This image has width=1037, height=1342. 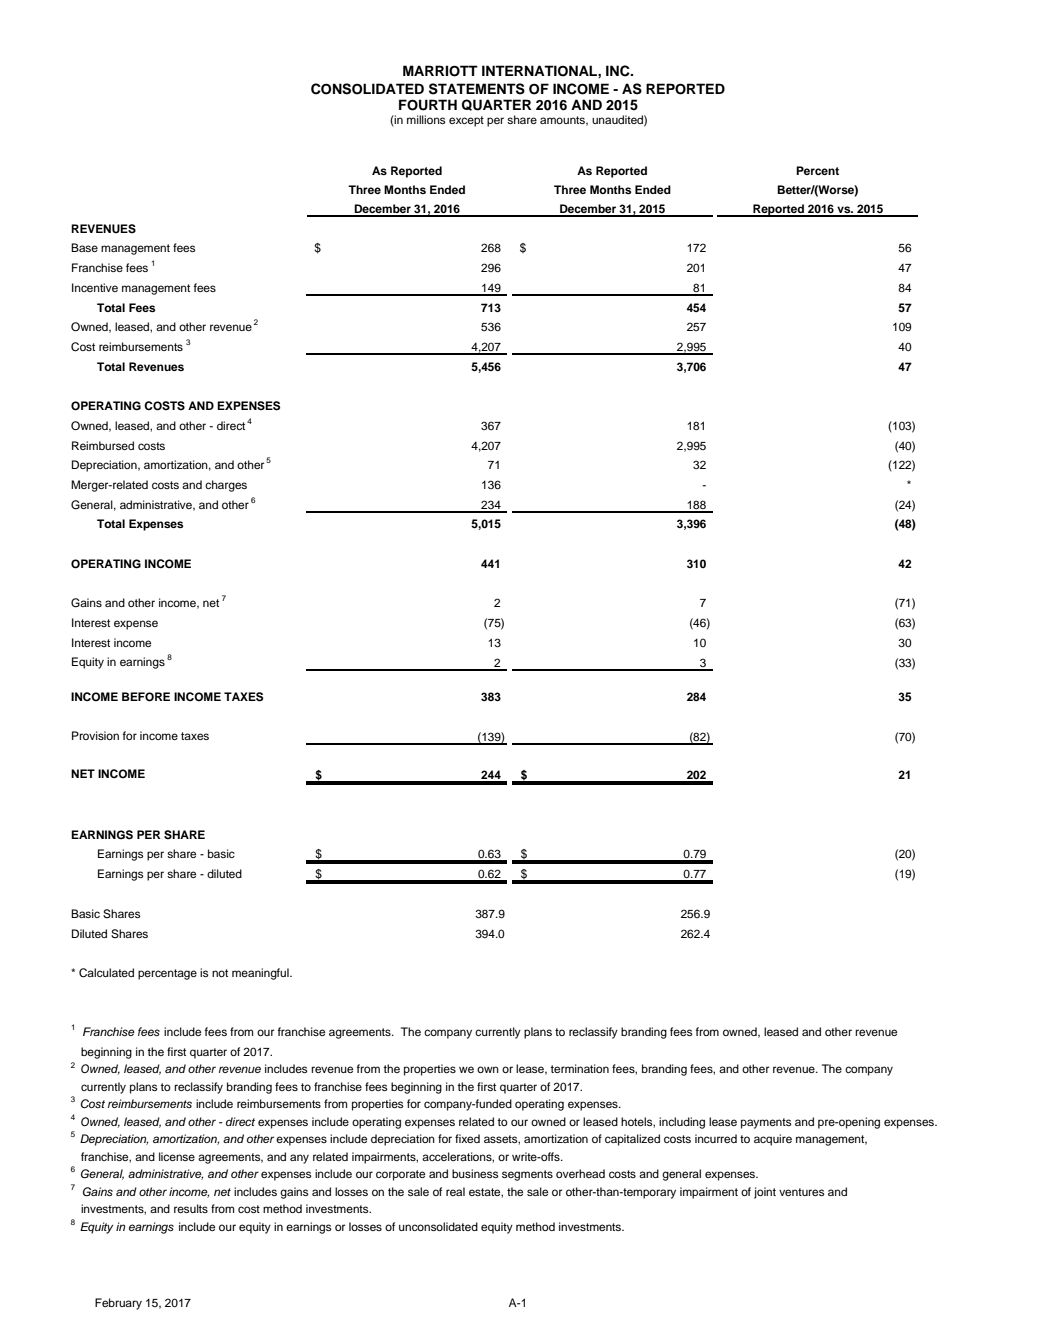 What do you see at coordinates (146, 697) in the image?
I see `BEFORE` at bounding box center [146, 697].
